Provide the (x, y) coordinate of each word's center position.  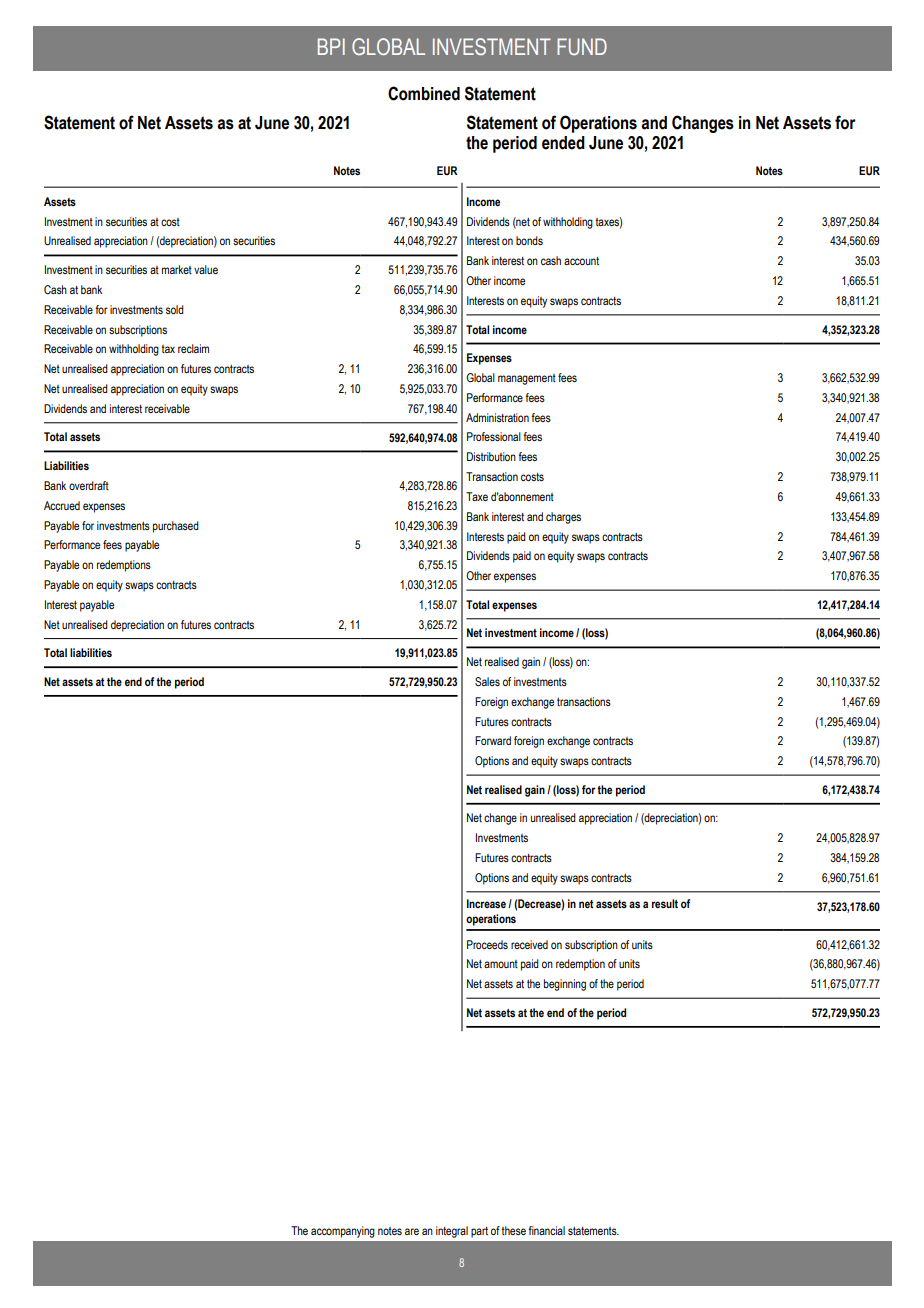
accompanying (343, 1232)
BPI (331, 46)
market (177, 269)
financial (546, 1230)
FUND (582, 46)
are (412, 1231)
